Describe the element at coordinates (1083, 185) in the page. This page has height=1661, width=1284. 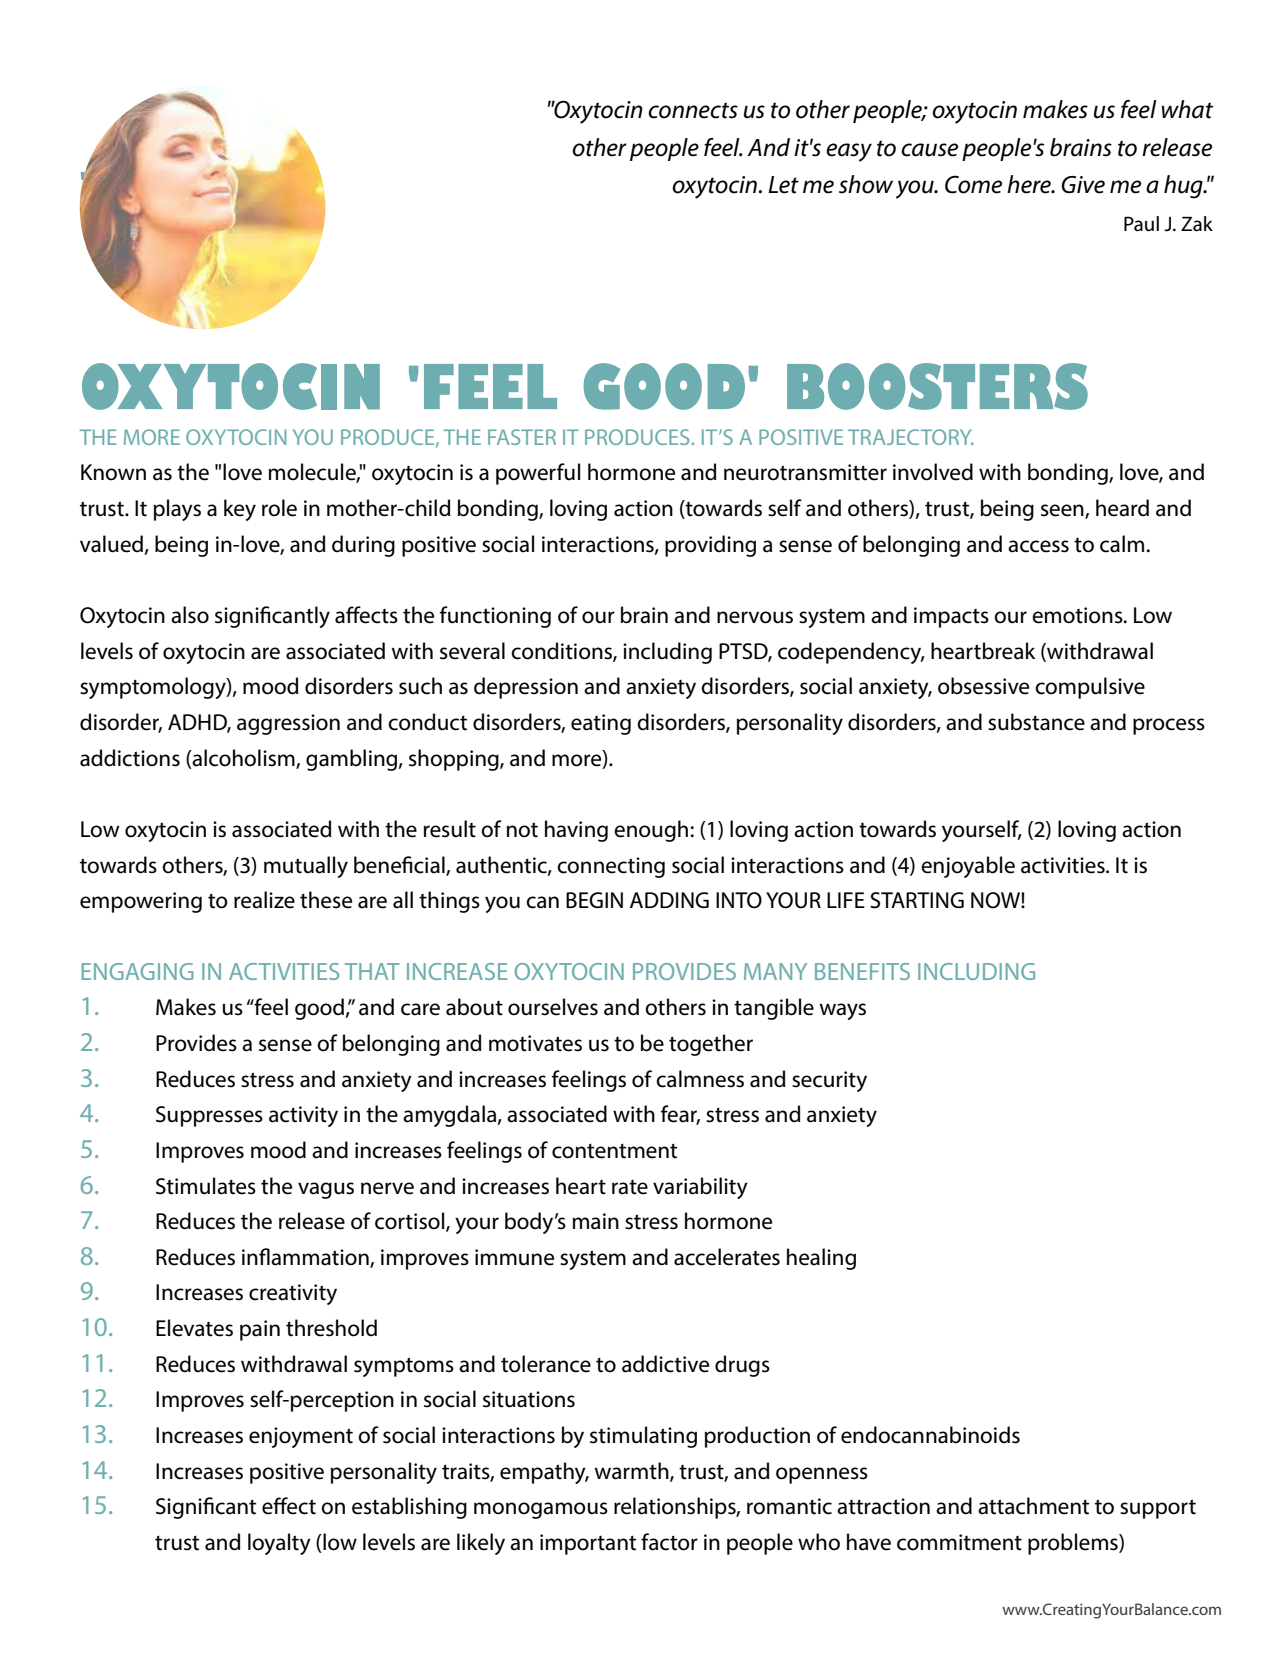
I see `Give` at that location.
